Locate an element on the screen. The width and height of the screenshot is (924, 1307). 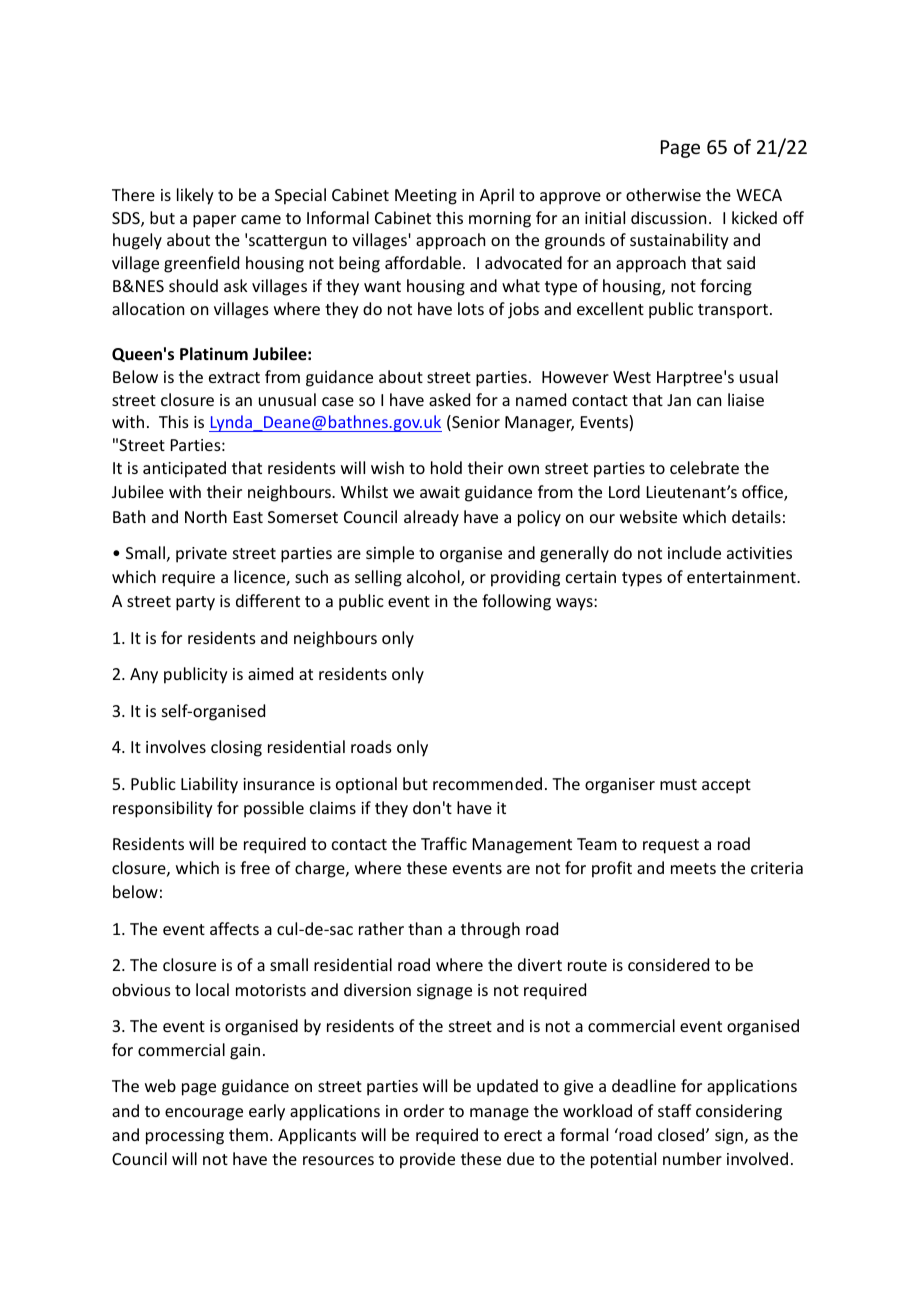
closed is located at coordinates (681, 1134).
